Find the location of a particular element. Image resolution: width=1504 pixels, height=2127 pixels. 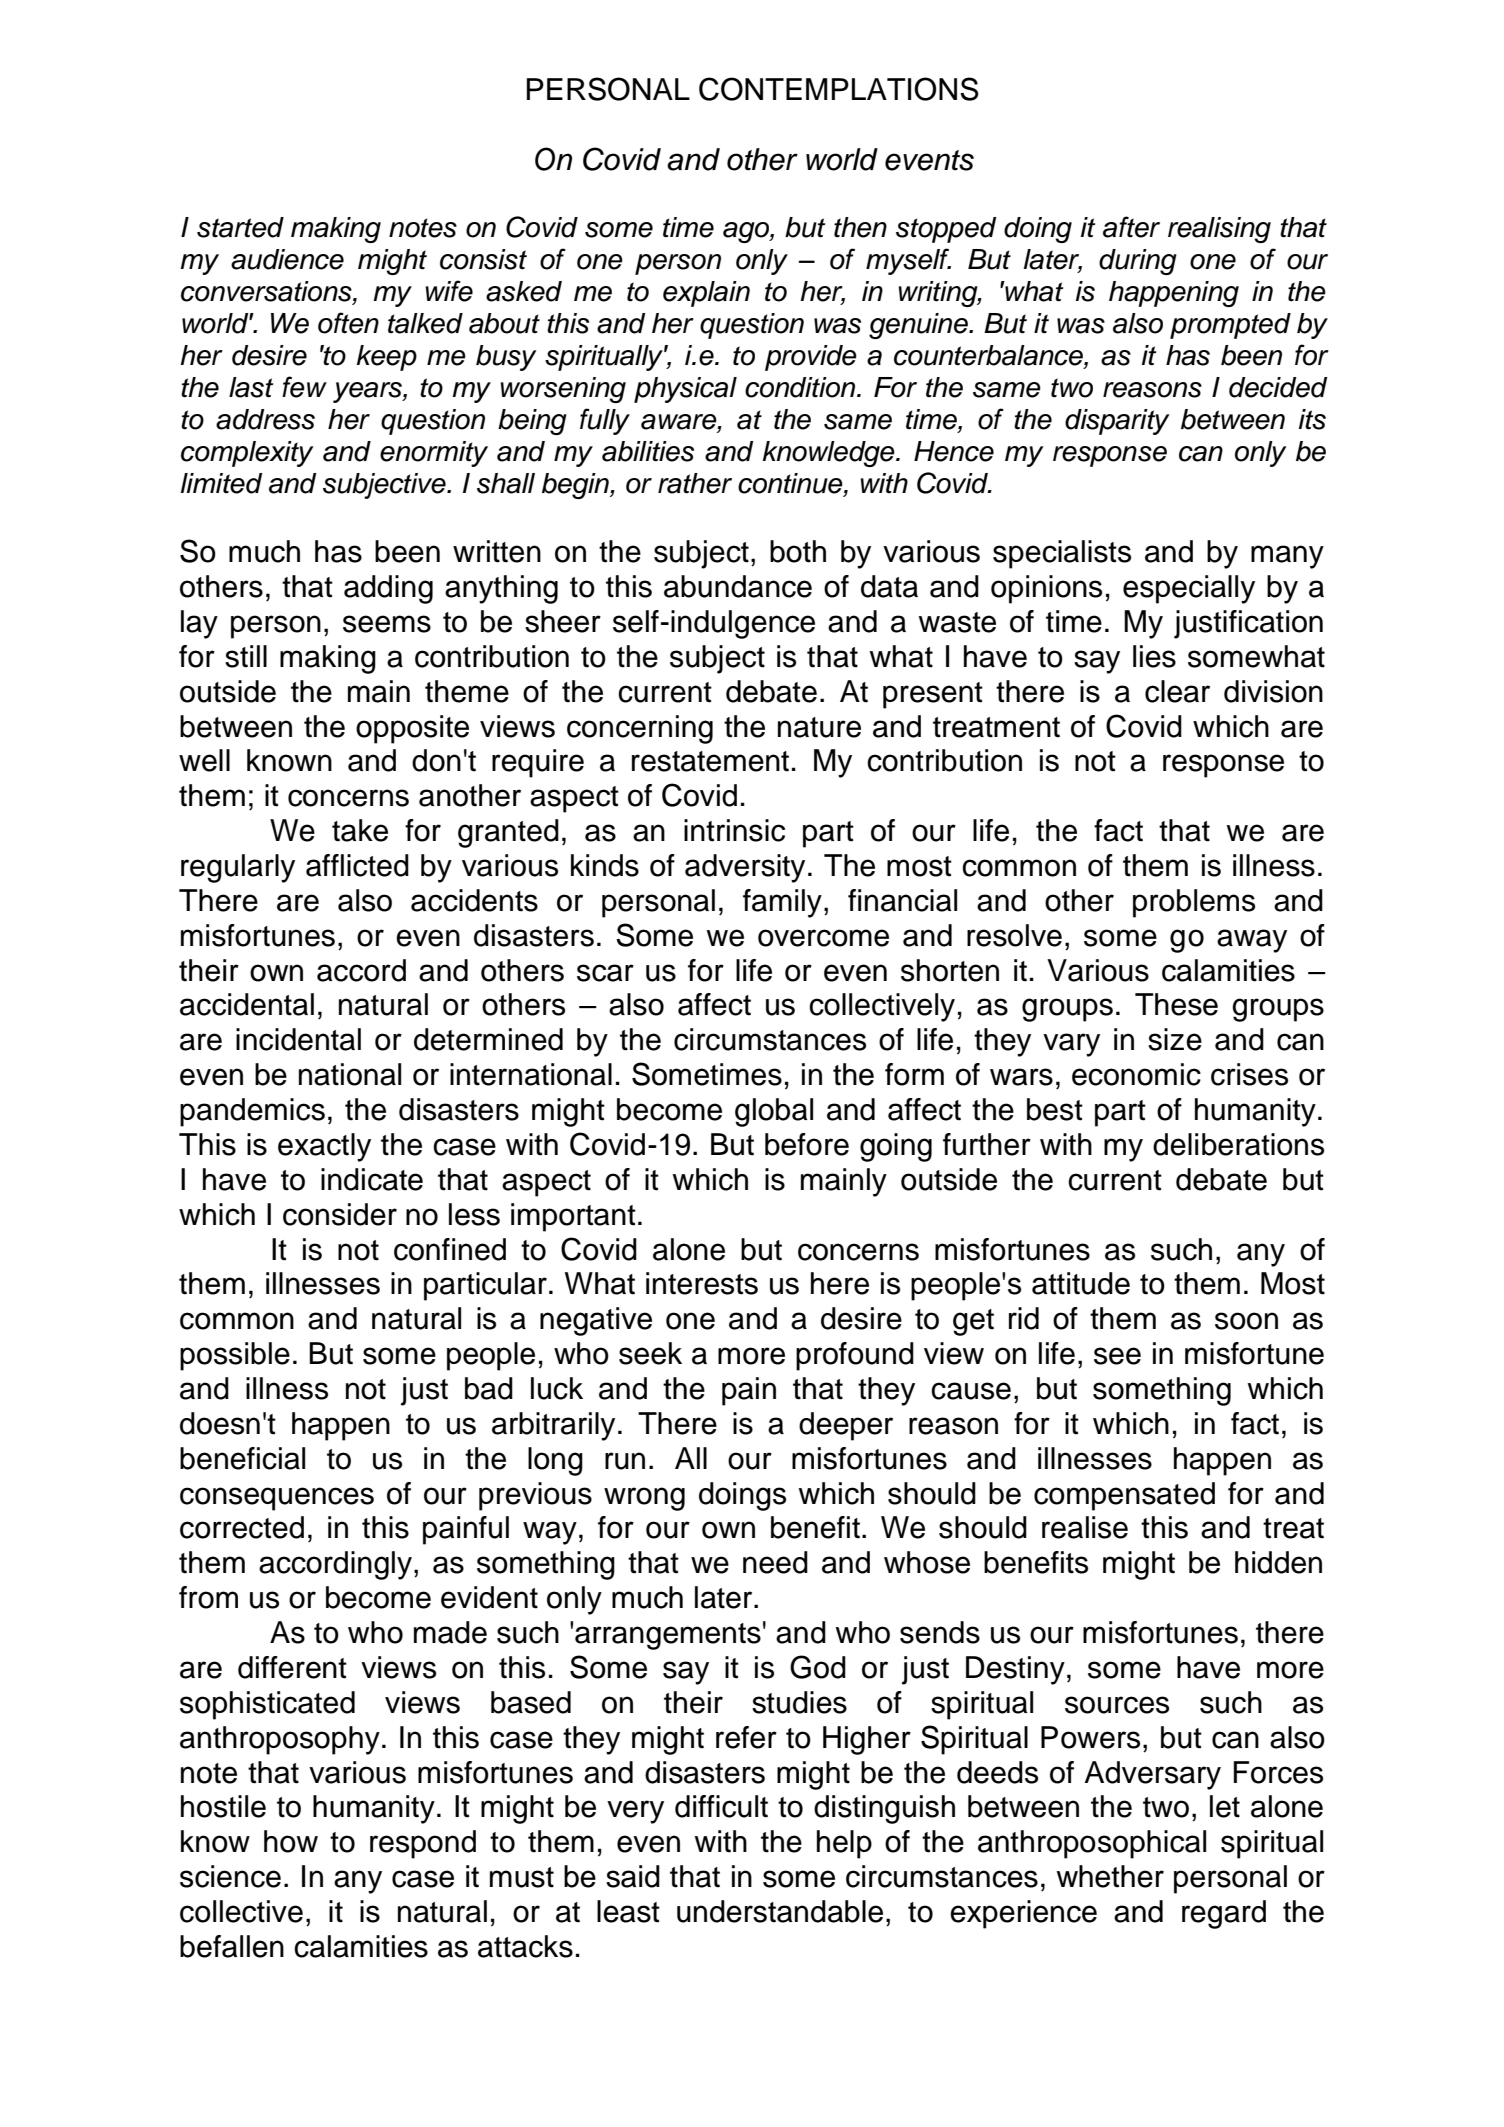

consider is located at coordinates (340, 1214).
